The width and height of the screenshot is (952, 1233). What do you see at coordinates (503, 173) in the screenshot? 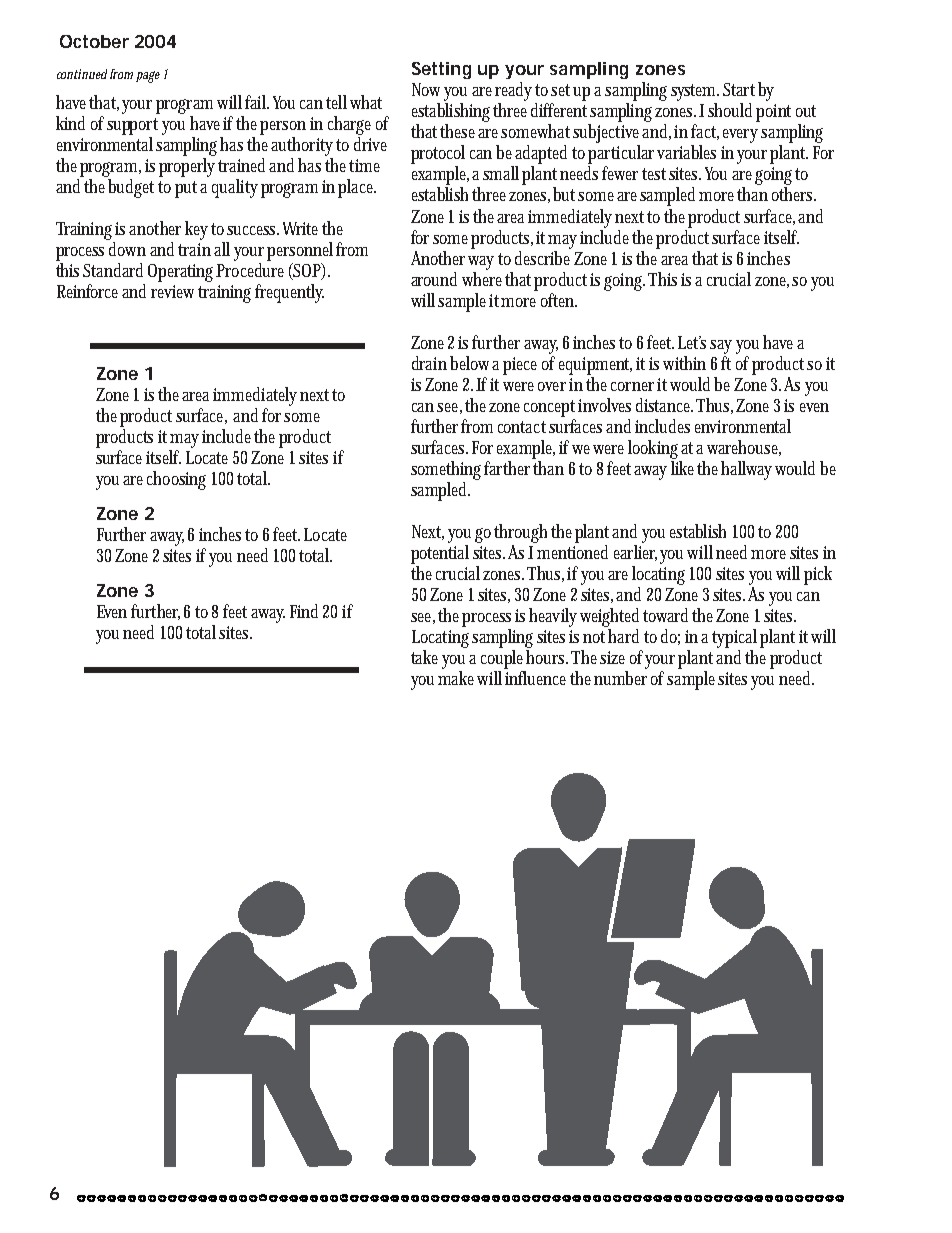
I see `small` at bounding box center [503, 173].
